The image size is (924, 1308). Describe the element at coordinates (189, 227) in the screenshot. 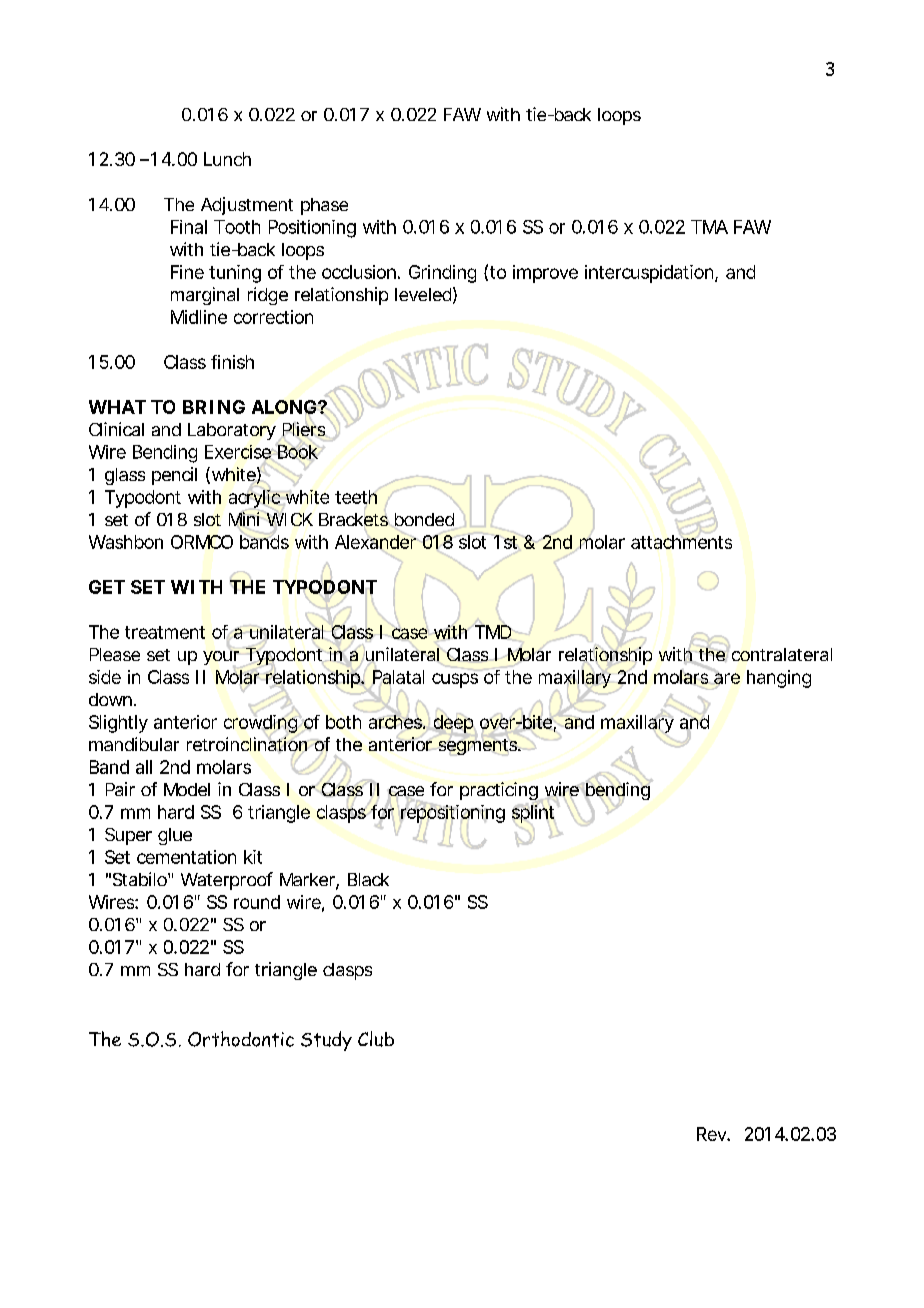

I see `Final` at that location.
